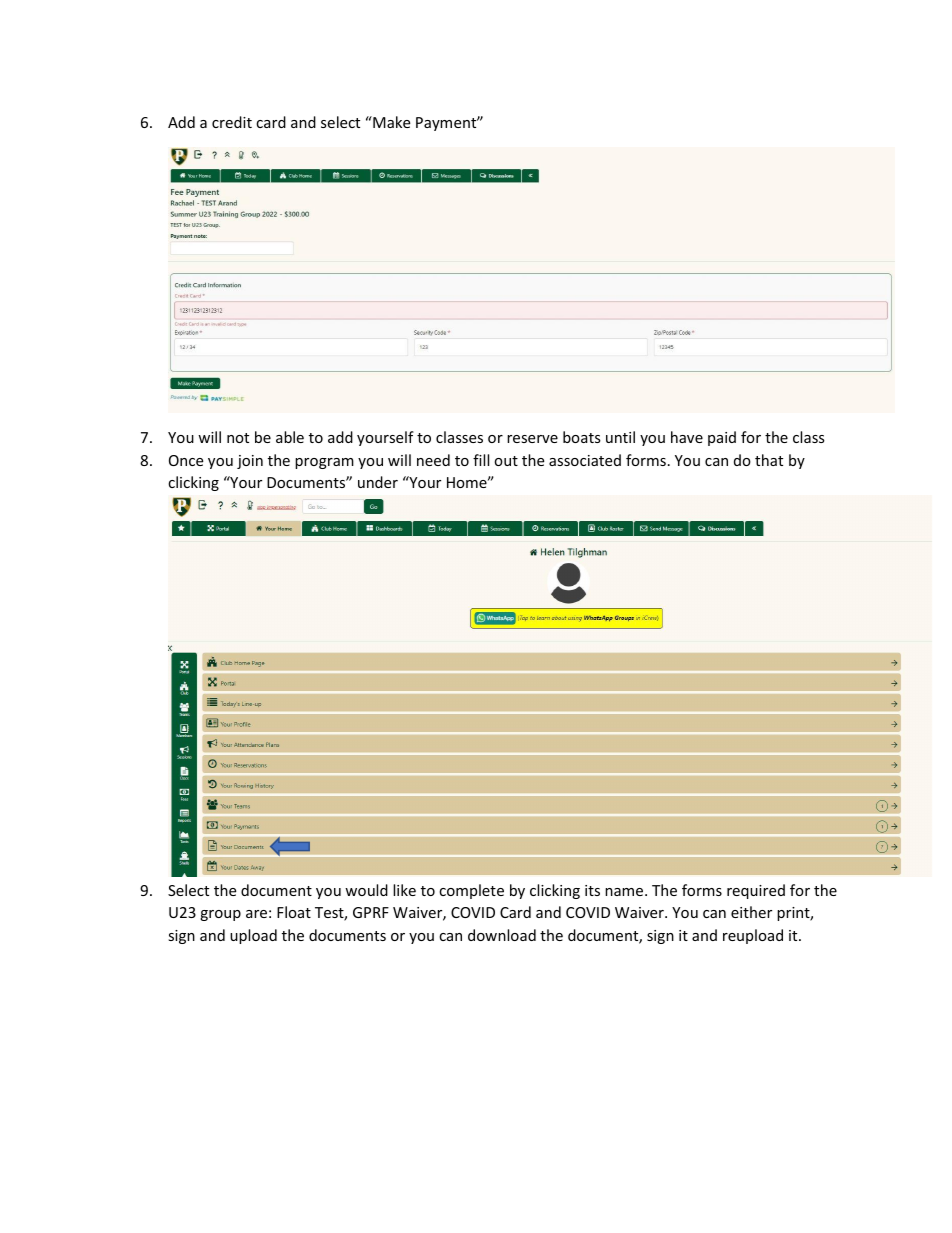  Describe the element at coordinates (390, 122) in the image. I see `Make` at that location.
